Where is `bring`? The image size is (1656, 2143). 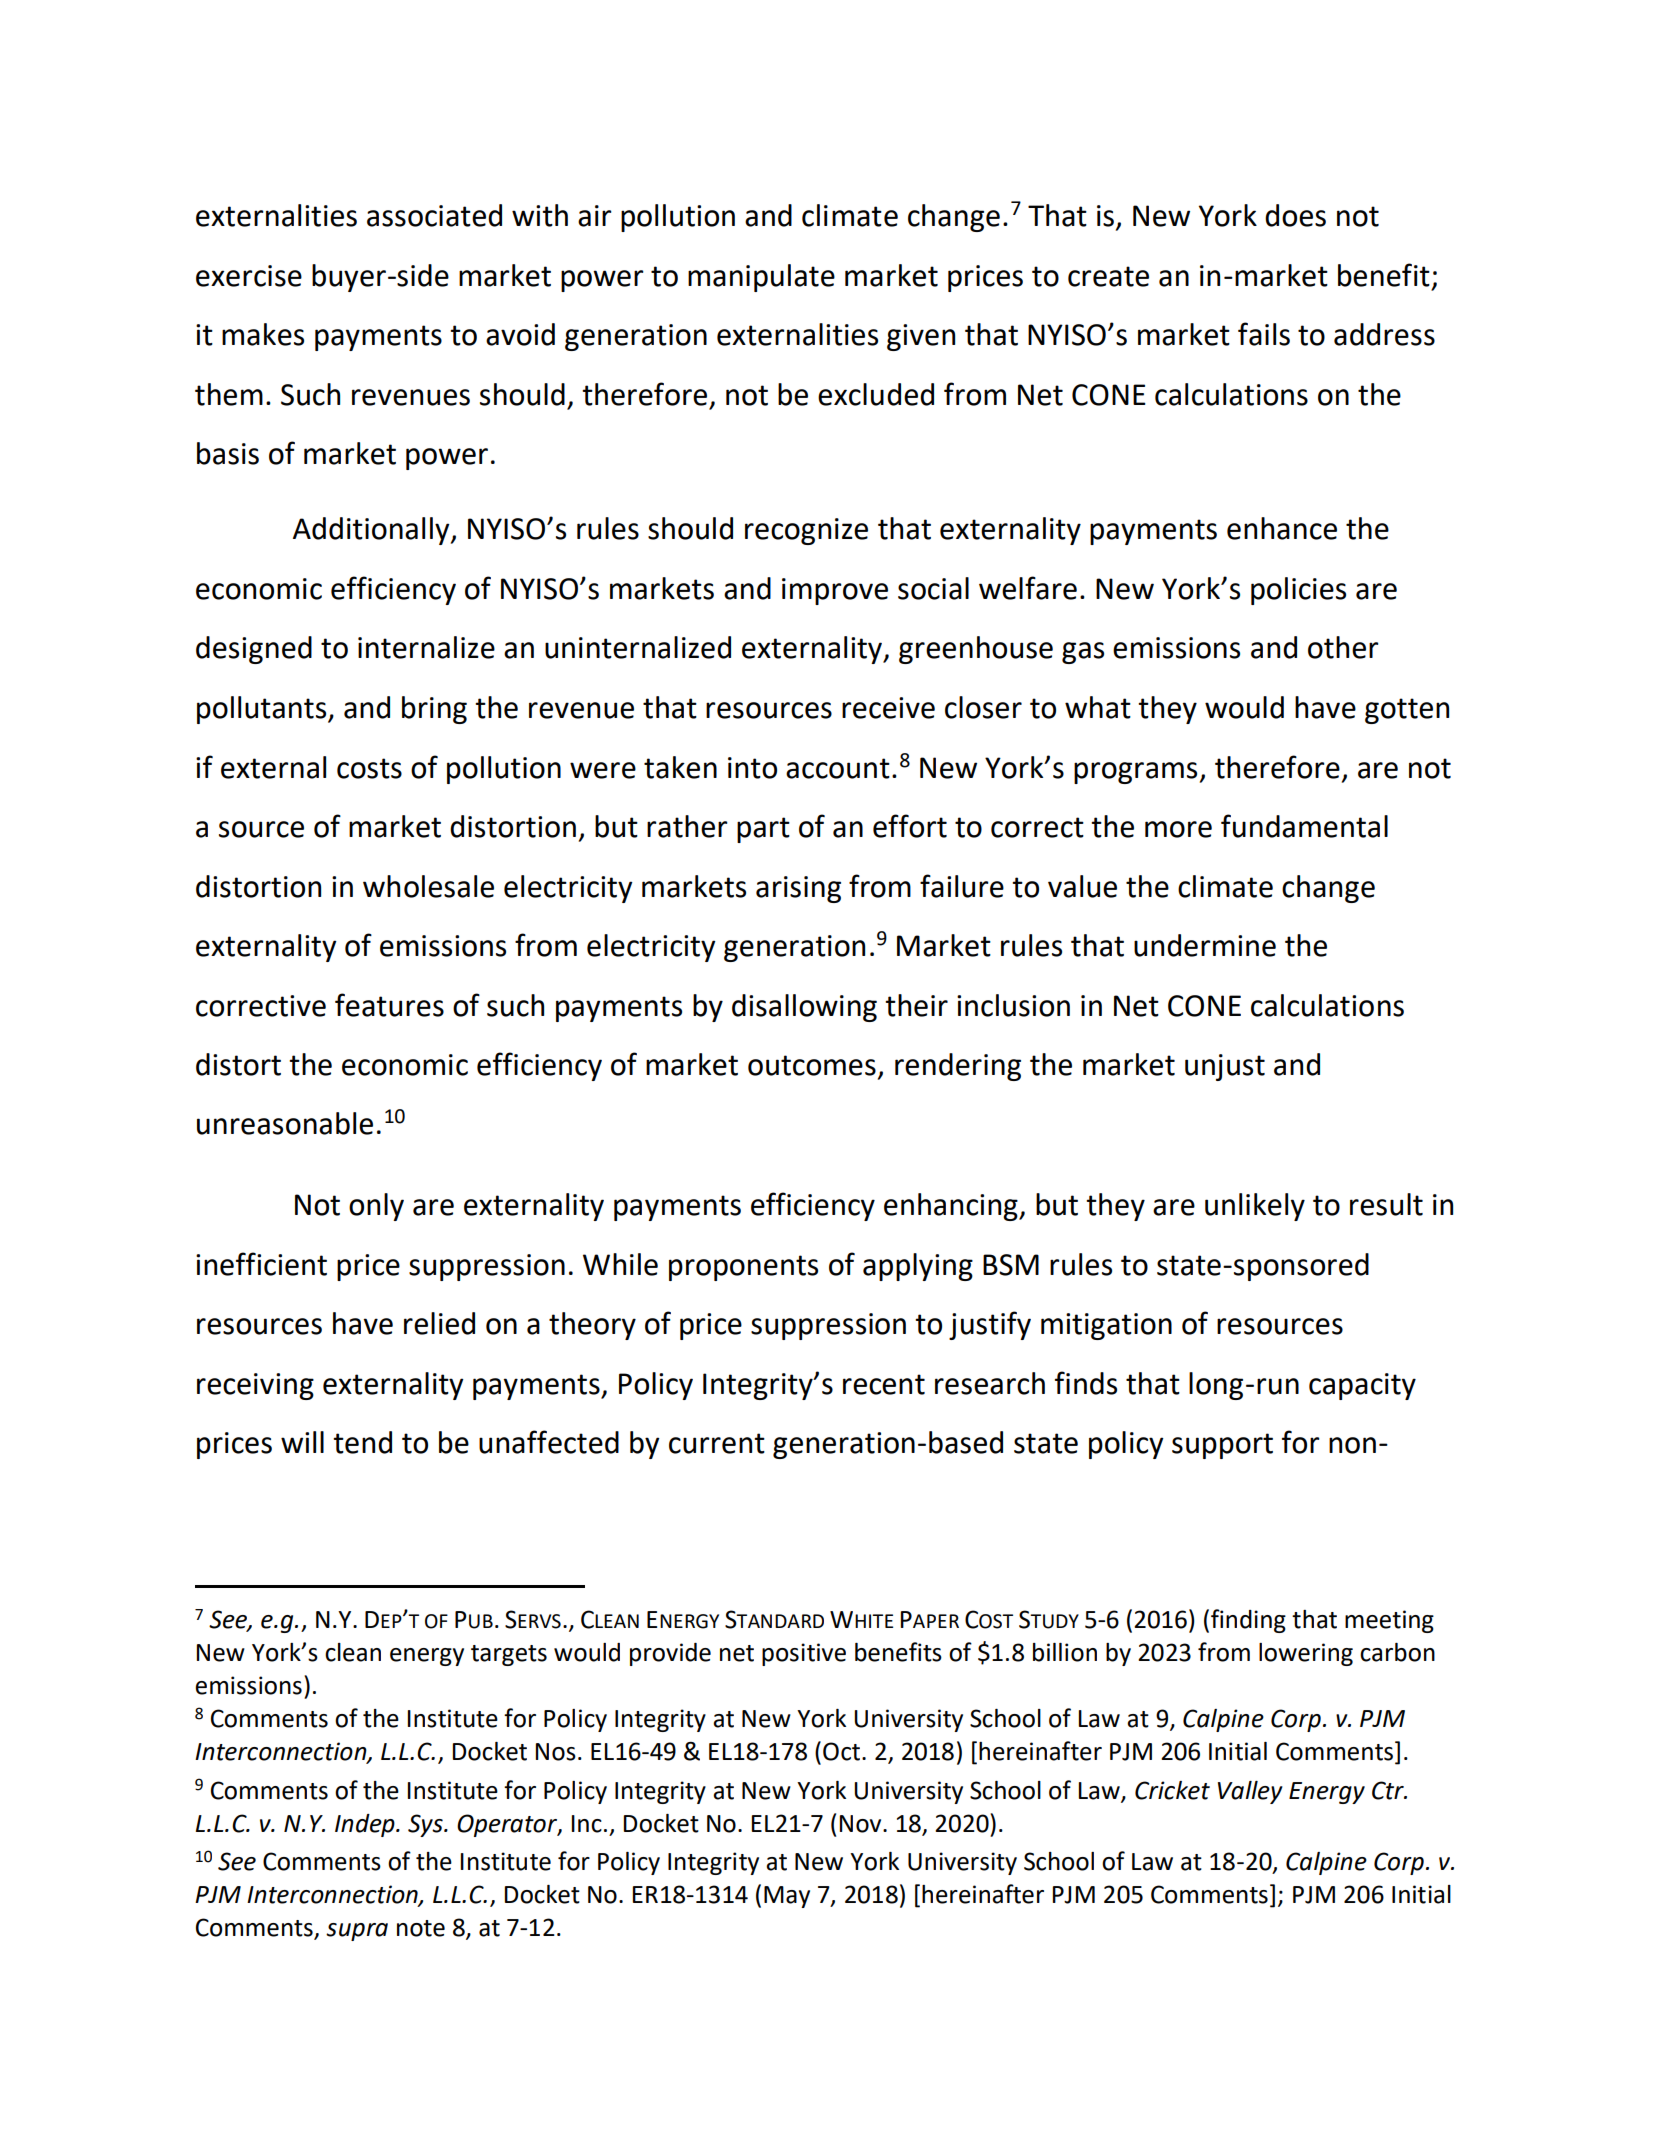
bring is located at coordinates (434, 710).
